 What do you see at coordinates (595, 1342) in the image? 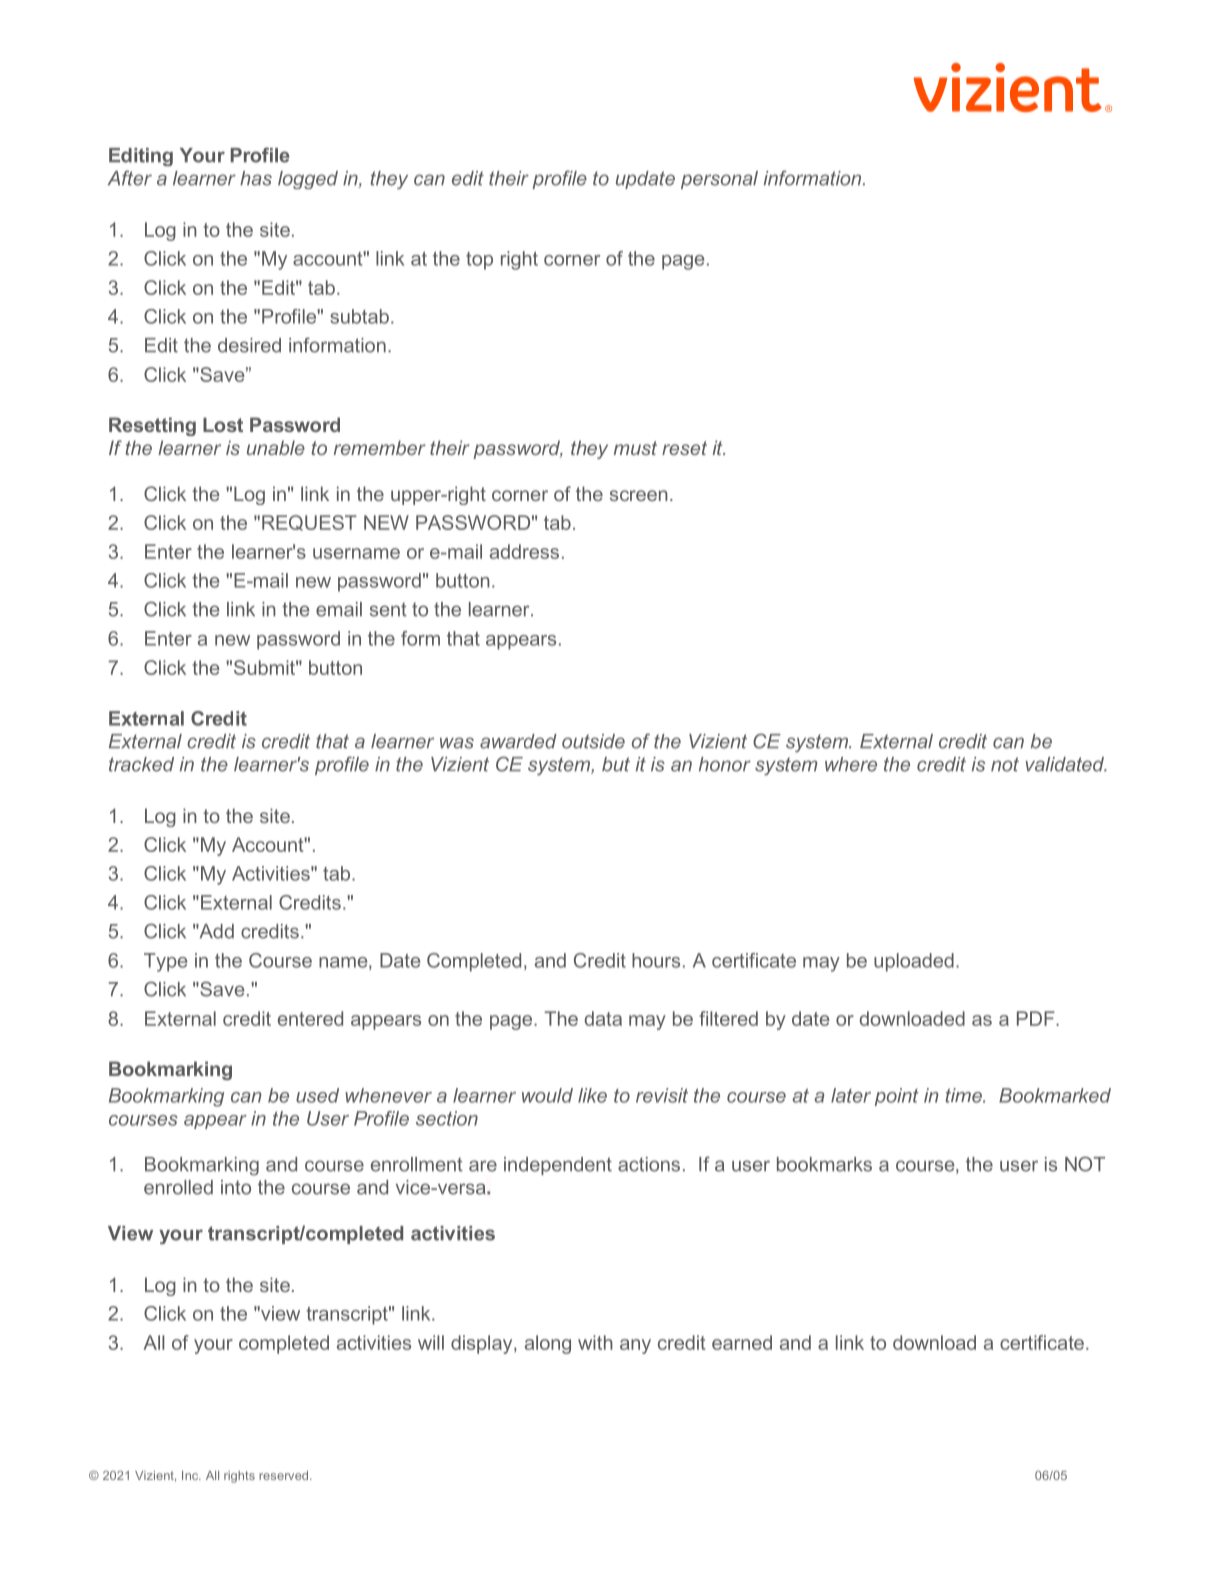
I see `with` at bounding box center [595, 1342].
